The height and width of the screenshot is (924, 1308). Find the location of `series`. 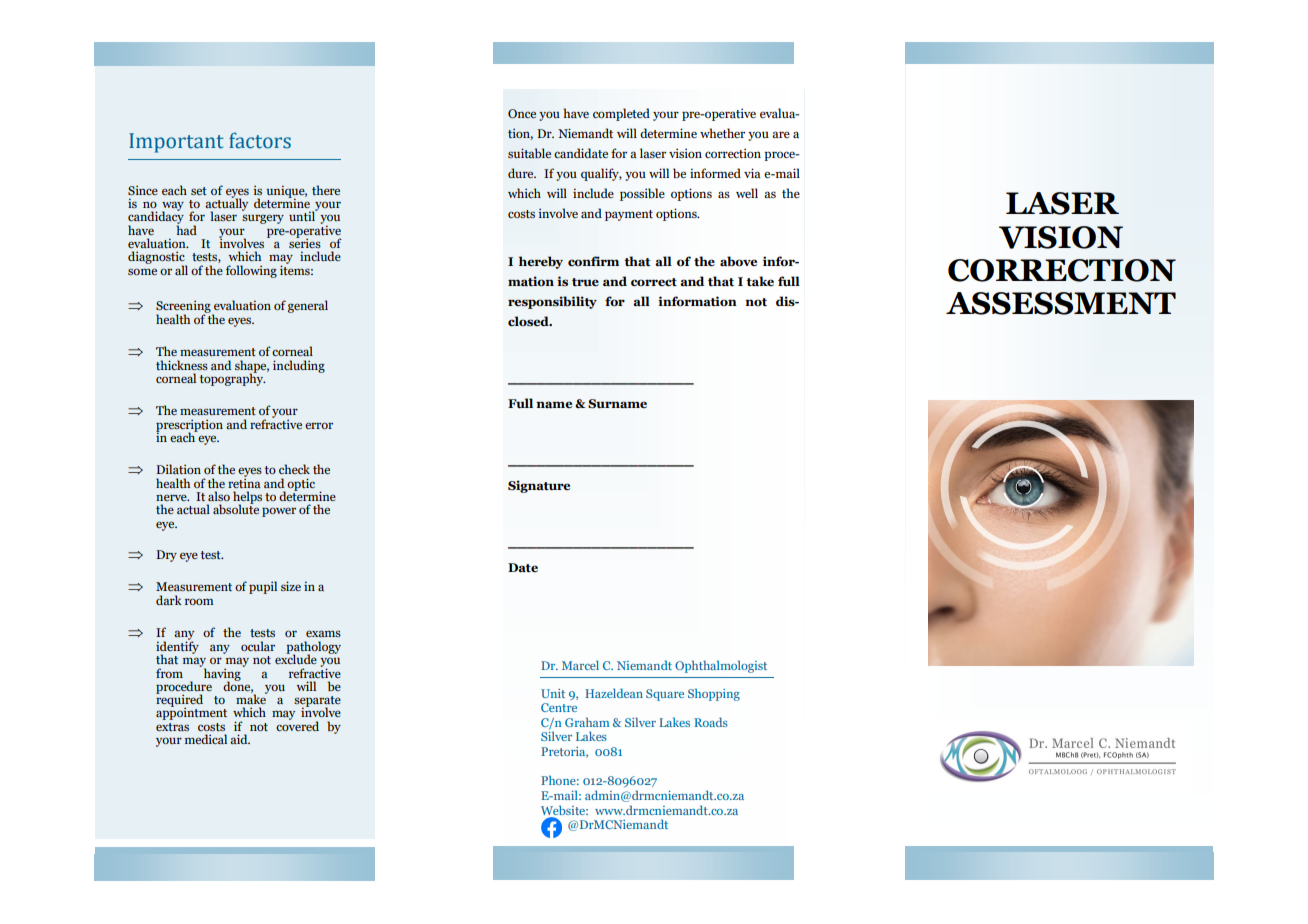

series is located at coordinates (305, 242).
